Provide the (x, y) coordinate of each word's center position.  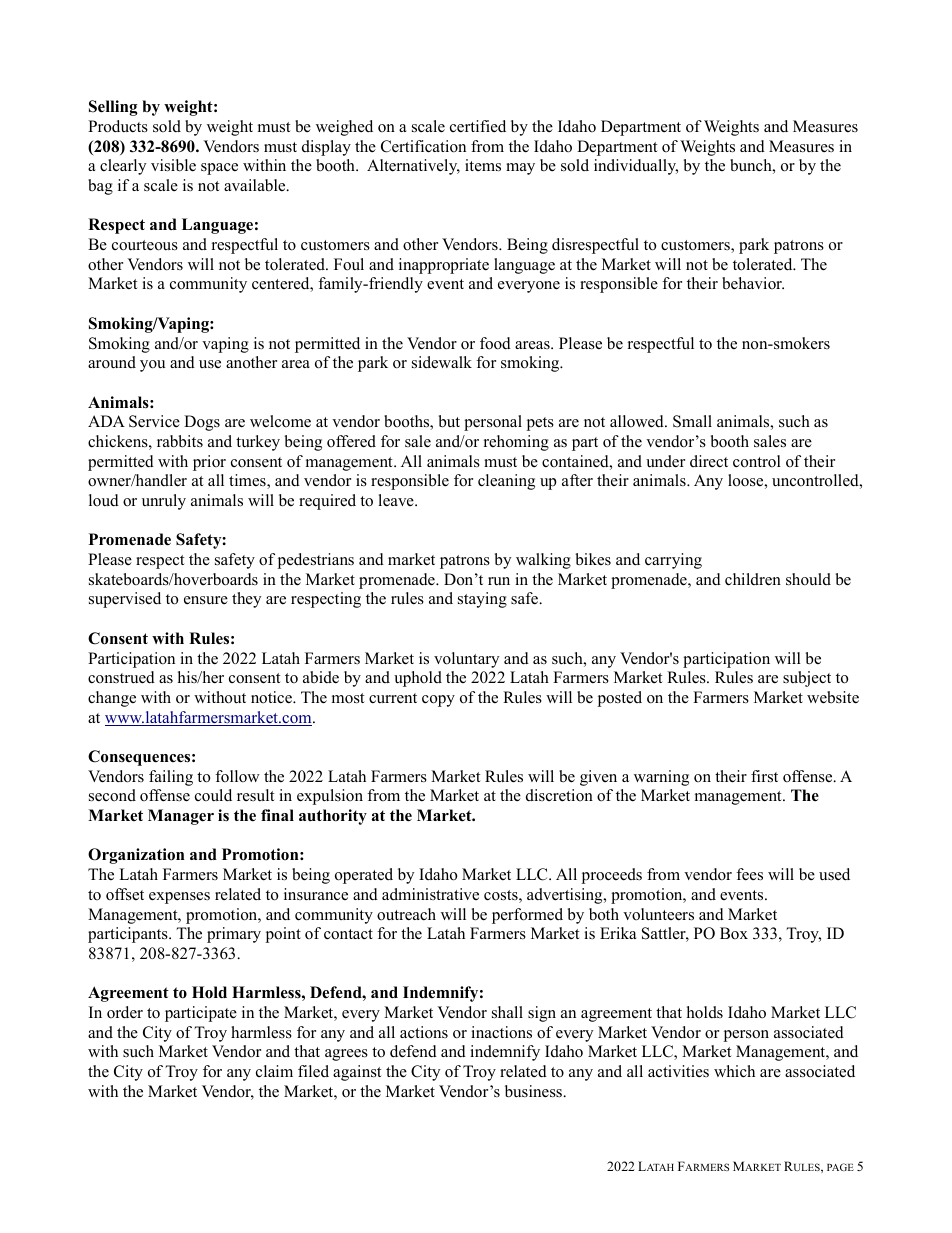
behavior (753, 283)
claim (274, 1071)
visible (173, 165)
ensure (206, 600)
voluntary (466, 660)
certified (478, 126)
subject (807, 679)
